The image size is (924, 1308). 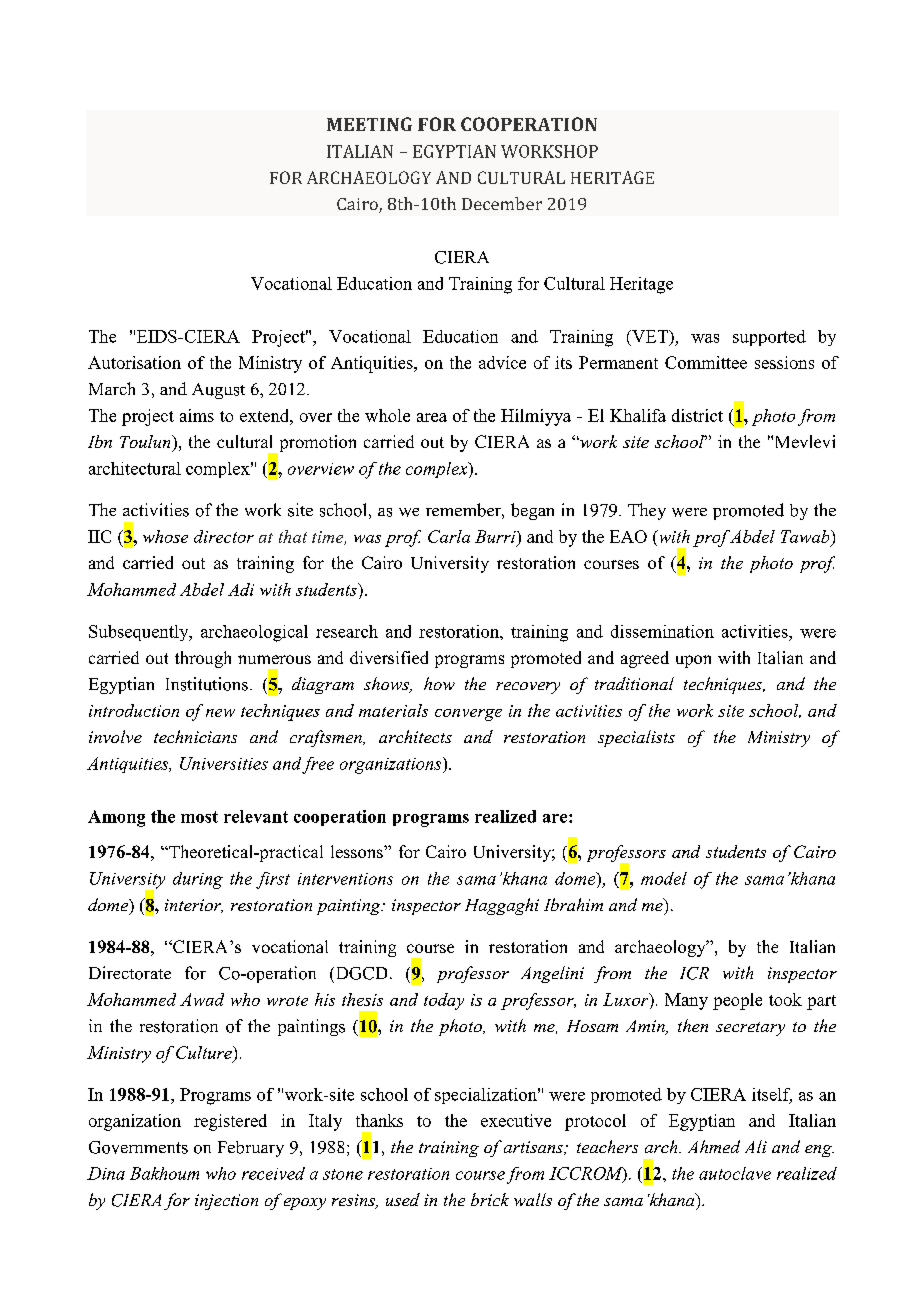 What do you see at coordinates (502, 203) in the document?
I see `December` at bounding box center [502, 203].
